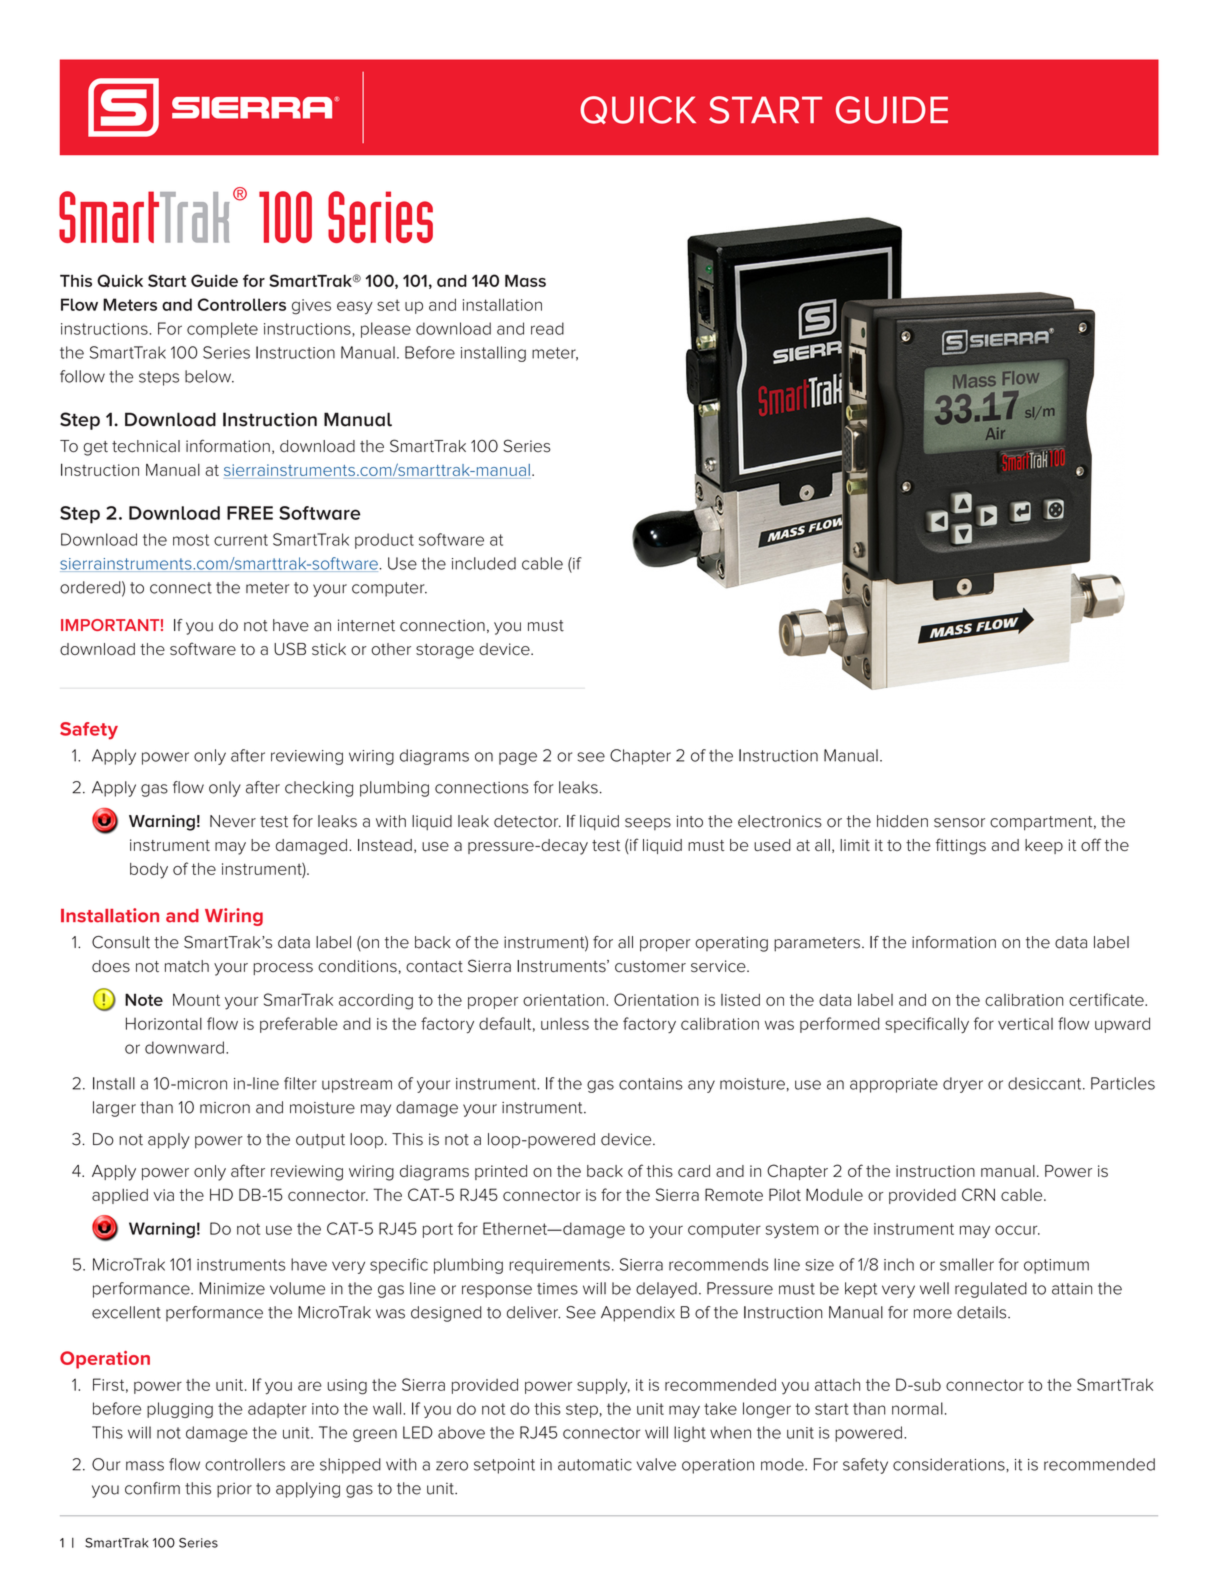  What do you see at coordinates (163, 1195) in the screenshot?
I see `via` at bounding box center [163, 1195].
